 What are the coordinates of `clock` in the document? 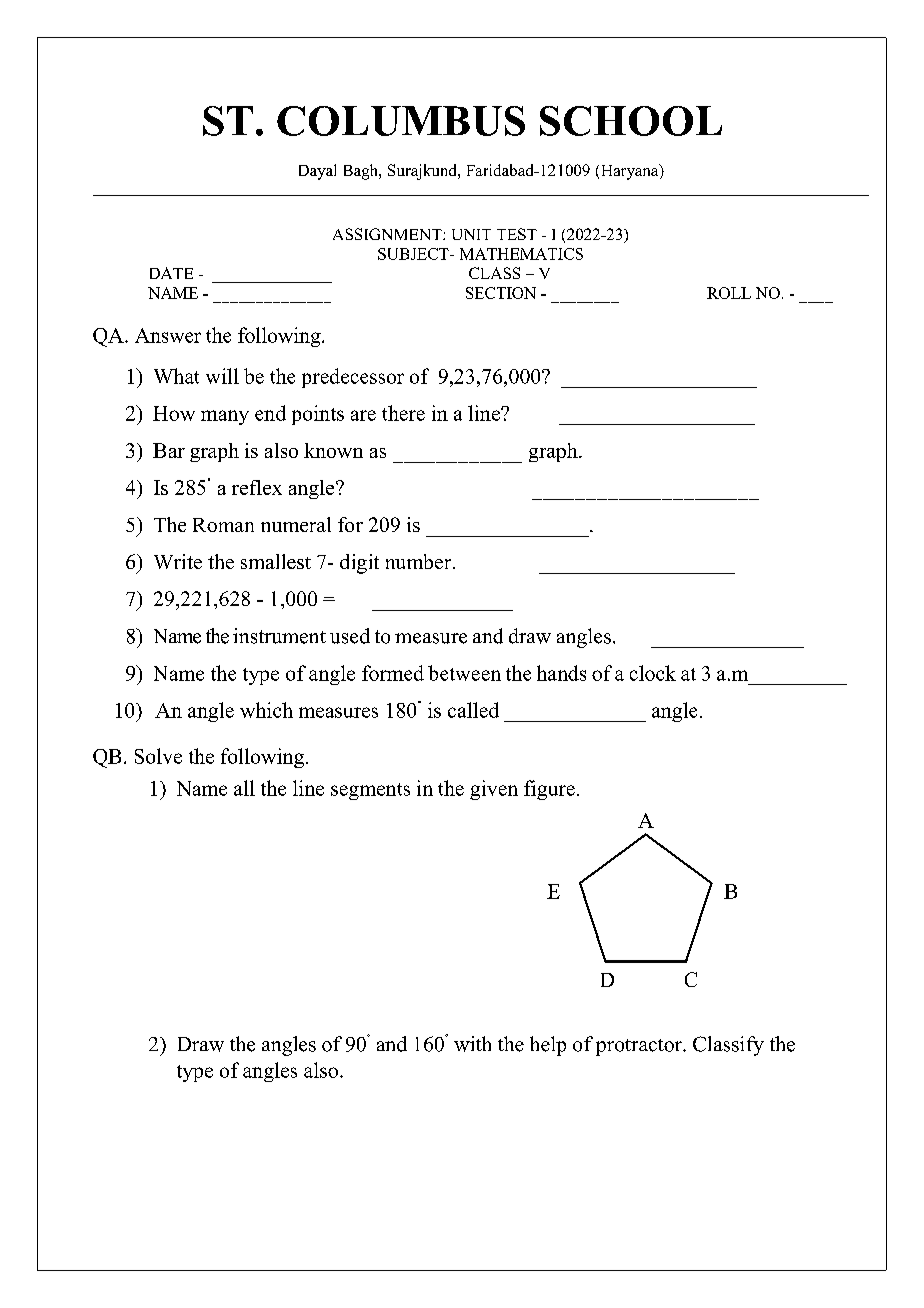 It's located at (653, 673).
